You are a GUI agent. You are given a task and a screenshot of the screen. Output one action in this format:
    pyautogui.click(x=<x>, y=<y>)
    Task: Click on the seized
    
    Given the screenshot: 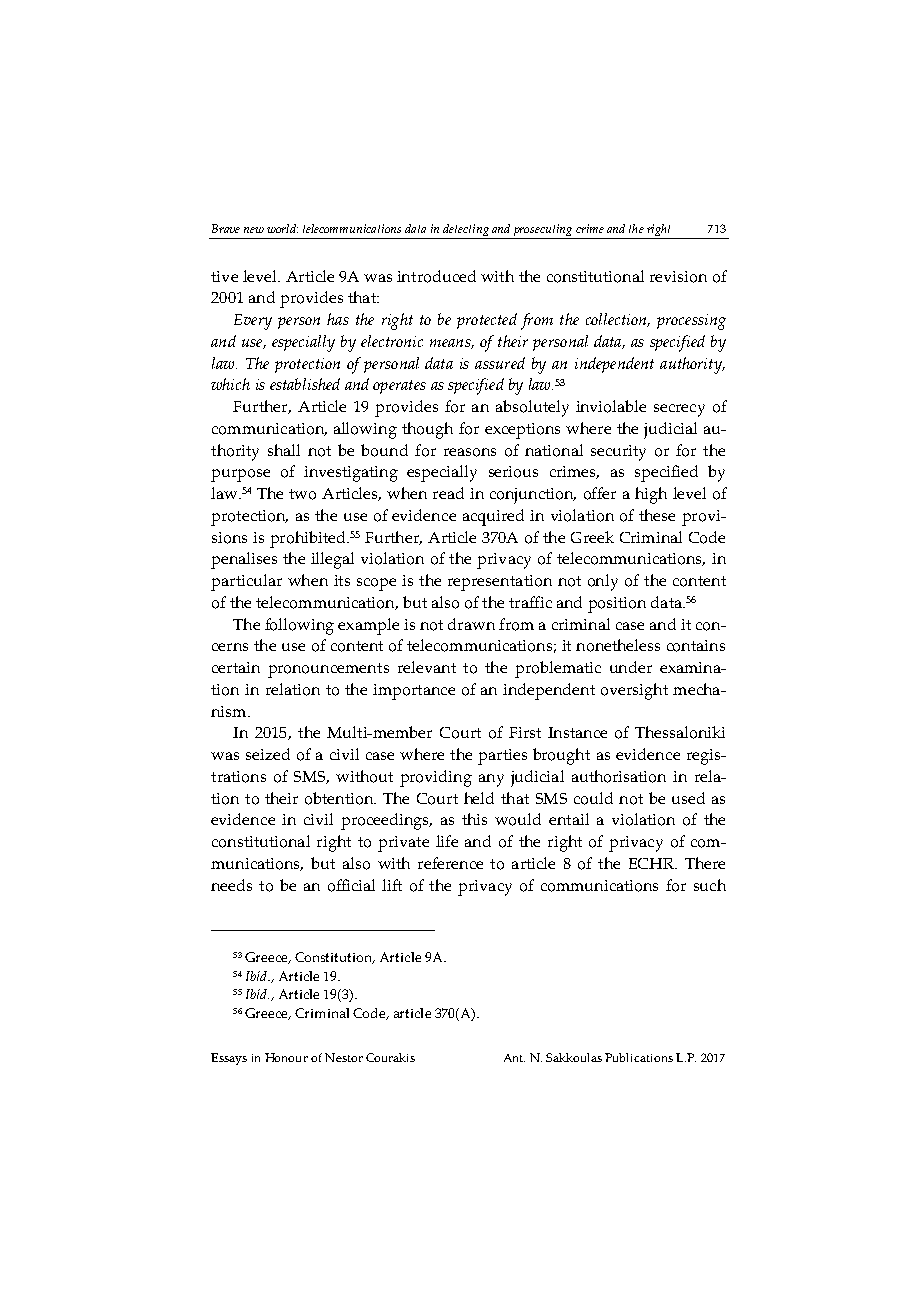 What is the action you would take?
    pyautogui.click(x=268, y=754)
